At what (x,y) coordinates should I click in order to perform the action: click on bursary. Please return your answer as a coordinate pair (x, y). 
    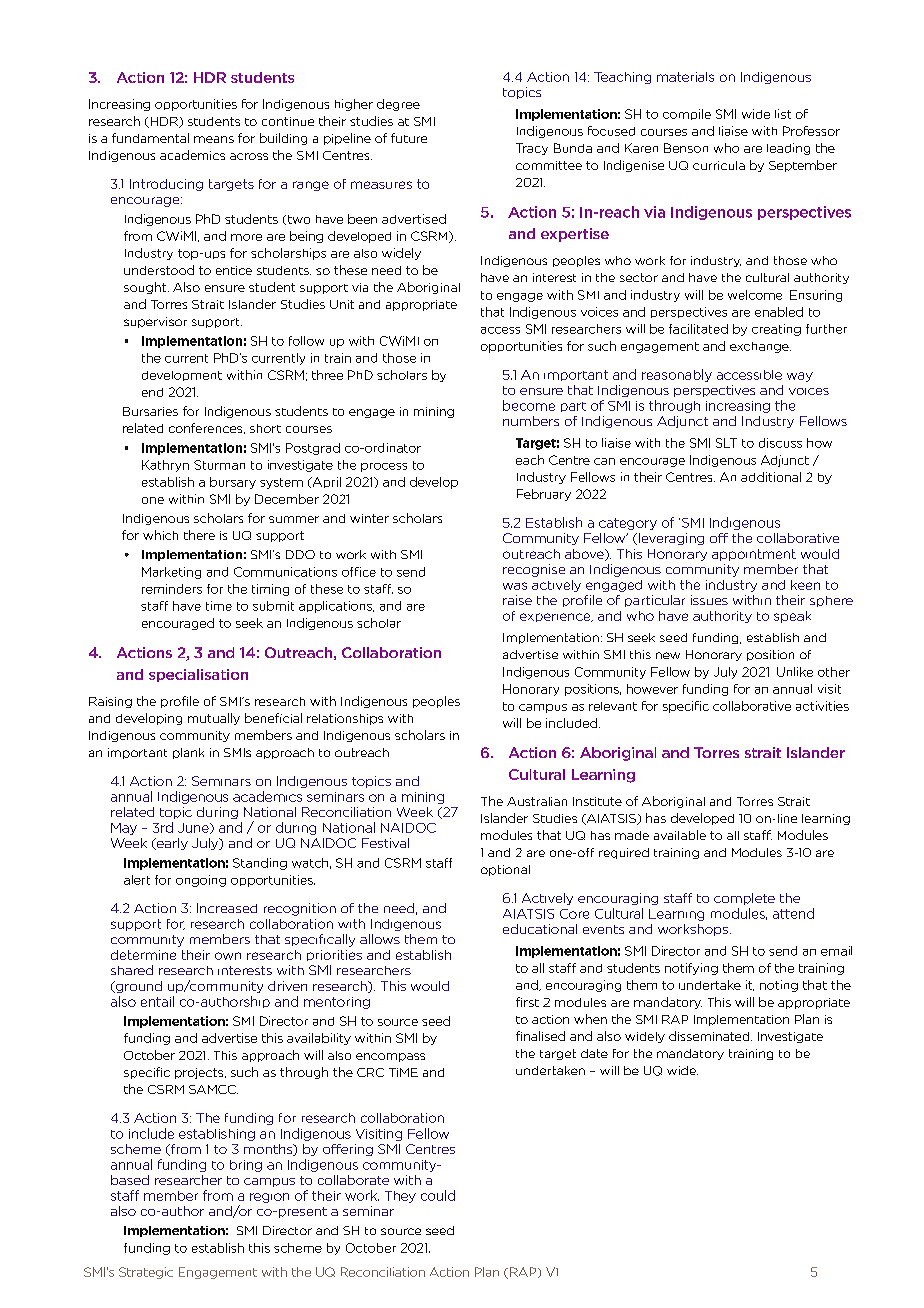
    Looking at the image, I should click on (233, 483).
